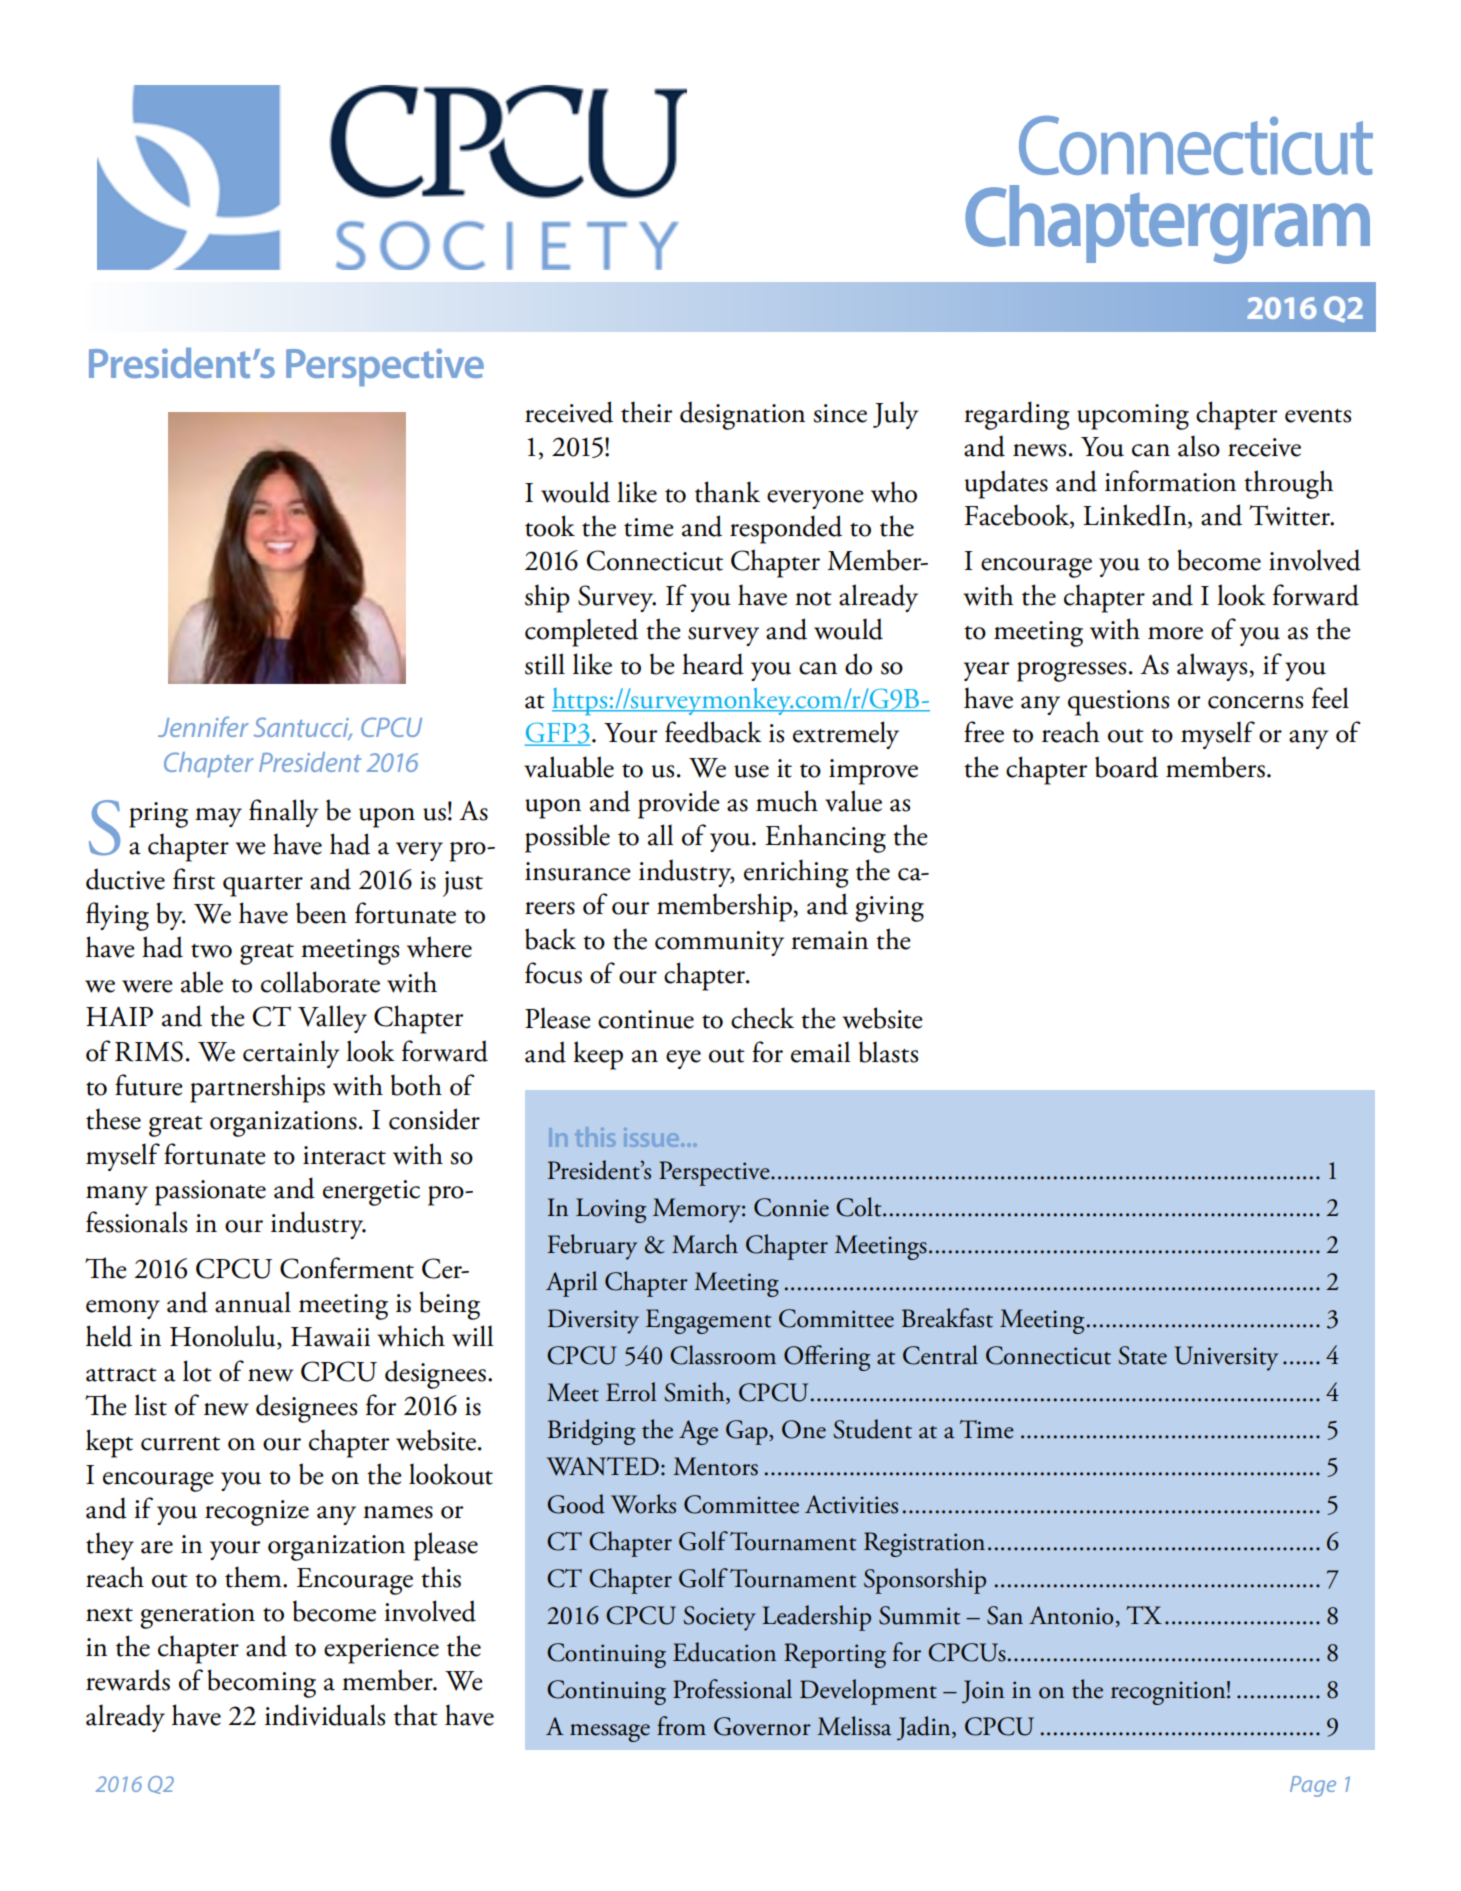 This page has width=1461, height=1891. What do you see at coordinates (325, 1715) in the page?
I see `individuals` at bounding box center [325, 1715].
